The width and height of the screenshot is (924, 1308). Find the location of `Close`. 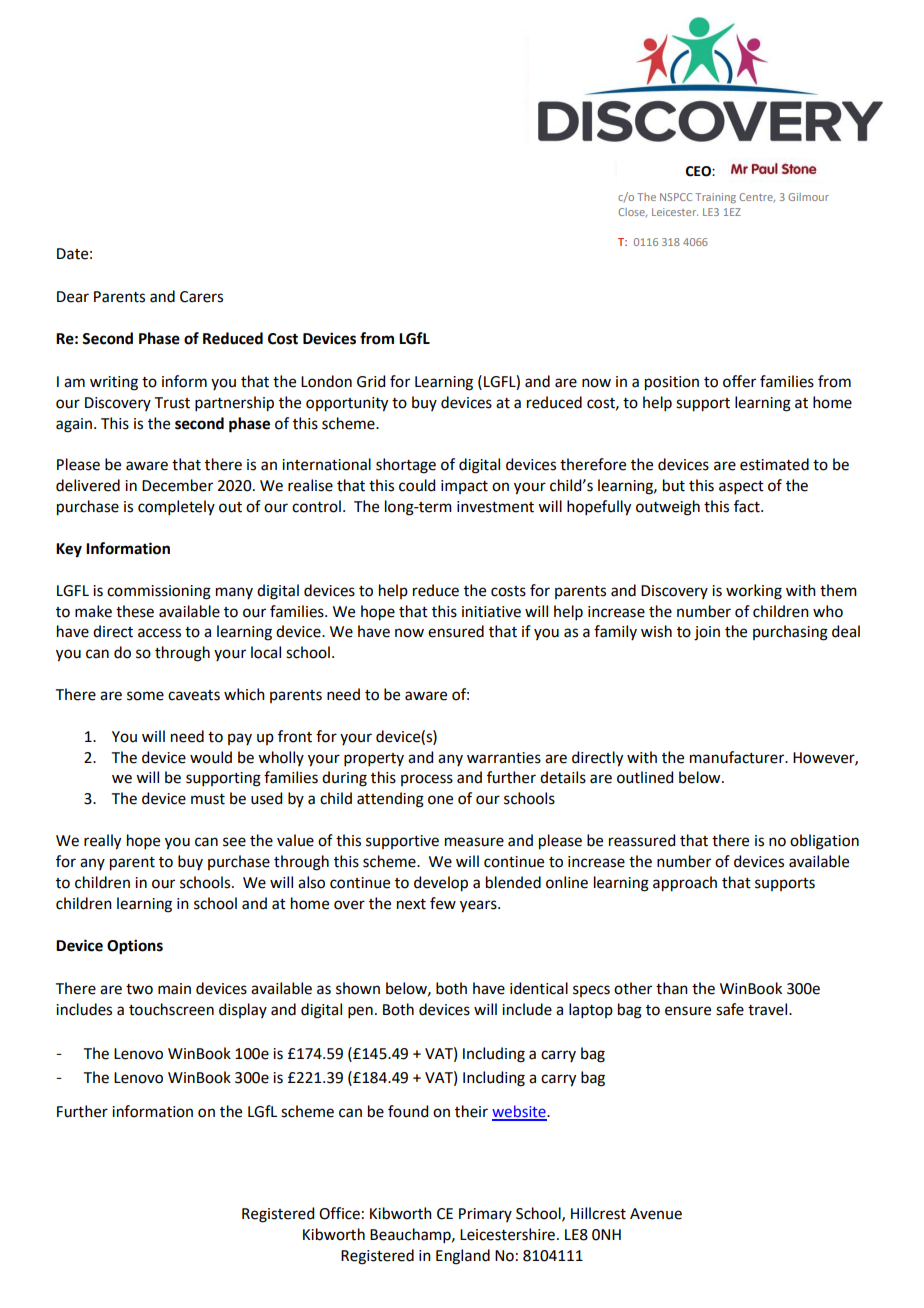

Close is located at coordinates (632, 213).
